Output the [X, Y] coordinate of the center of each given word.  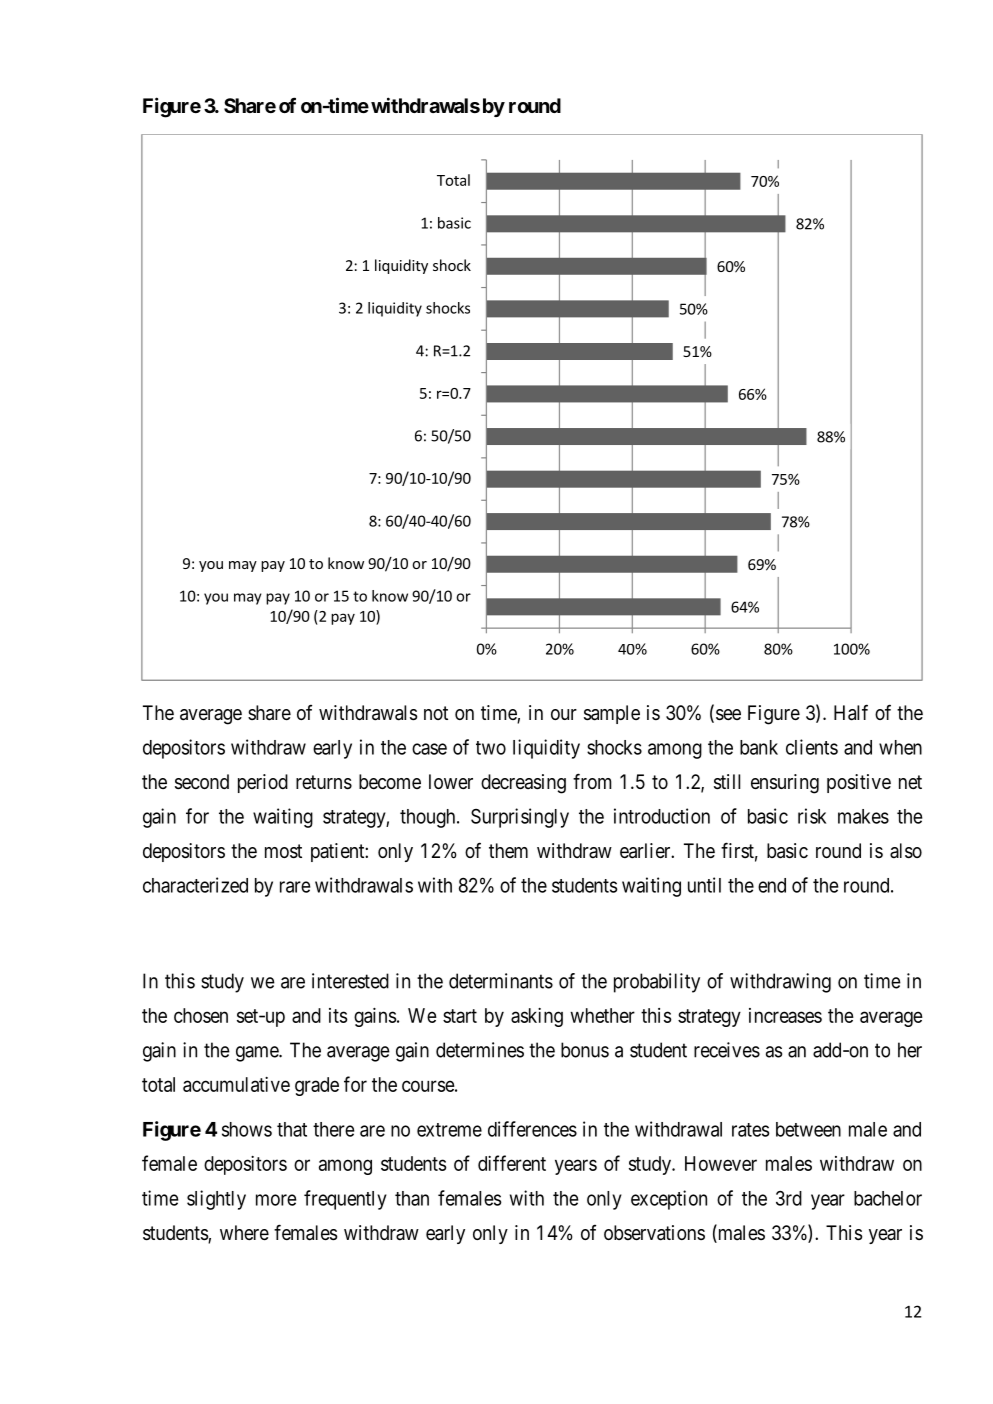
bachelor [888, 1198]
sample [612, 714]
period [263, 783]
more [276, 1200]
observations [654, 1233]
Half [851, 712]
